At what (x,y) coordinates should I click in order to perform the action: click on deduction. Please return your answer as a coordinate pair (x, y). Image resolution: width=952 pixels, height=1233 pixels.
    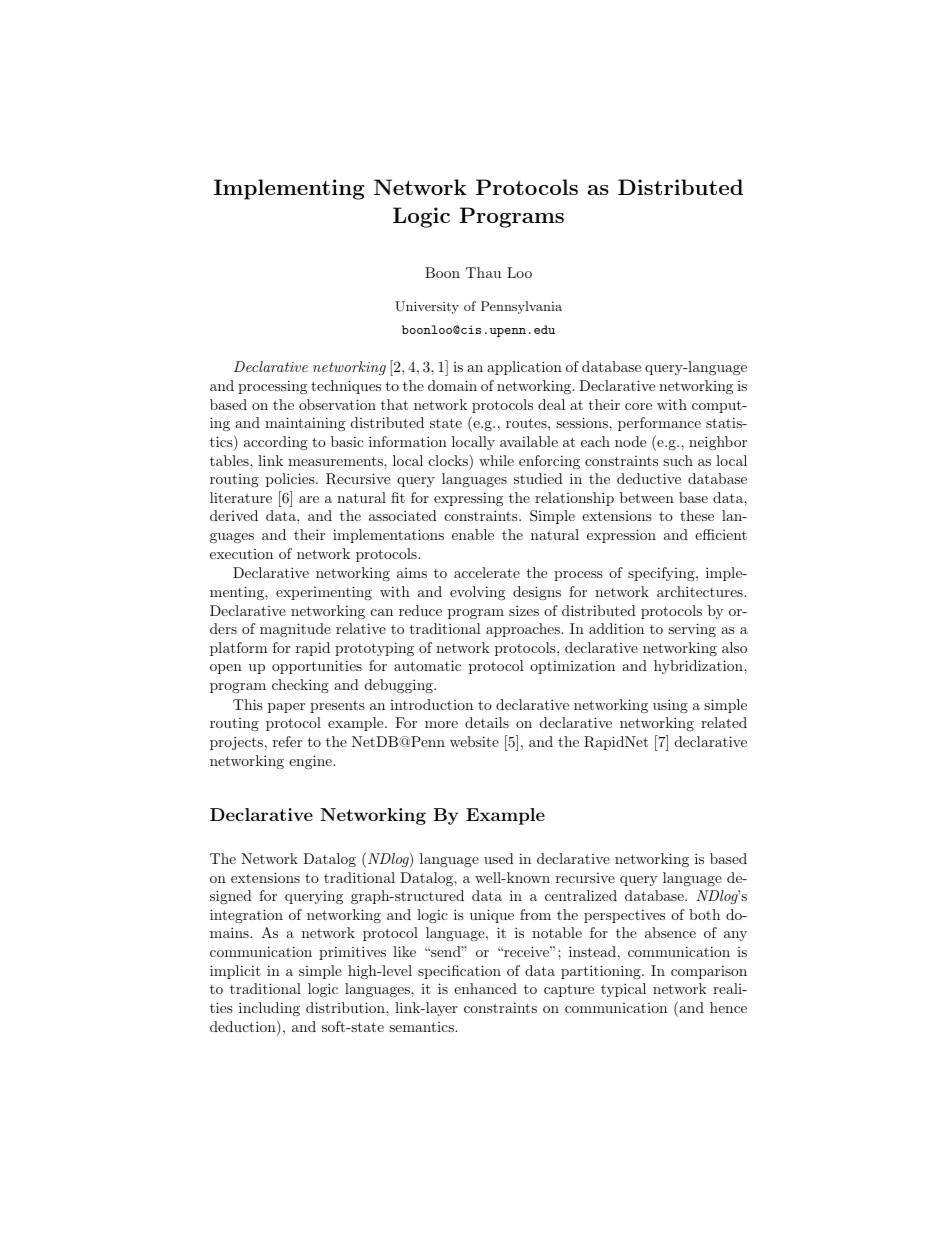
    Looking at the image, I should click on (244, 1028).
